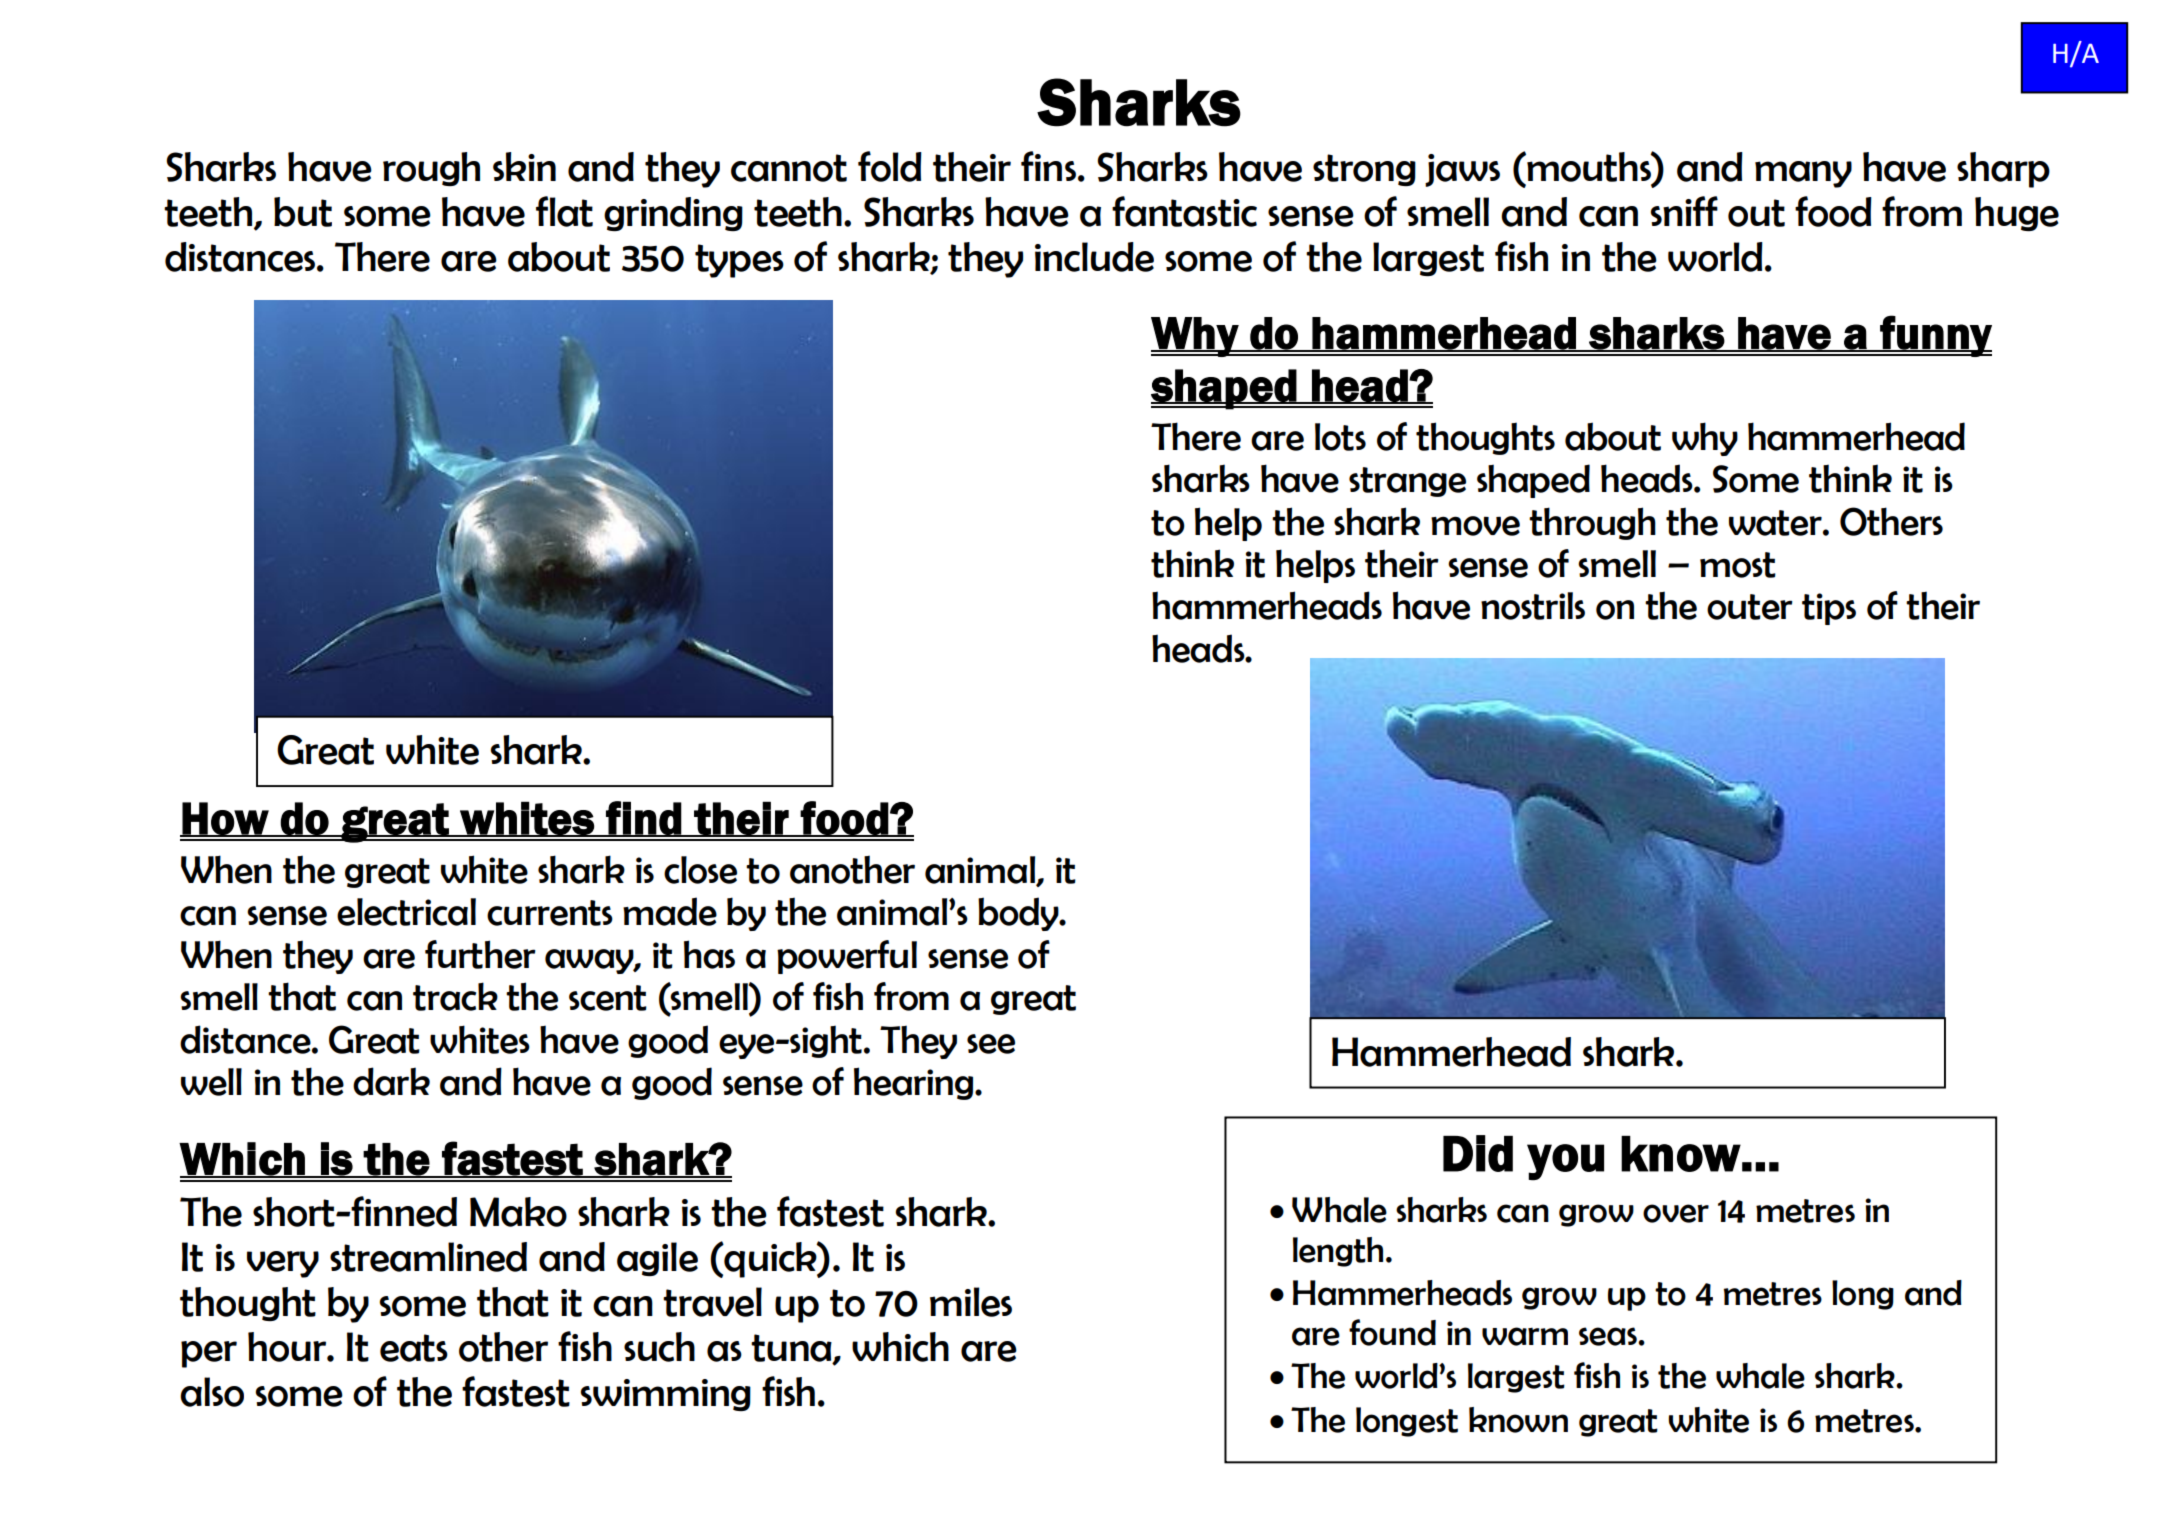 The height and width of the screenshot is (1529, 2163). Describe the element at coordinates (1533, 606) in the screenshot. I see `nostrils` at that location.
